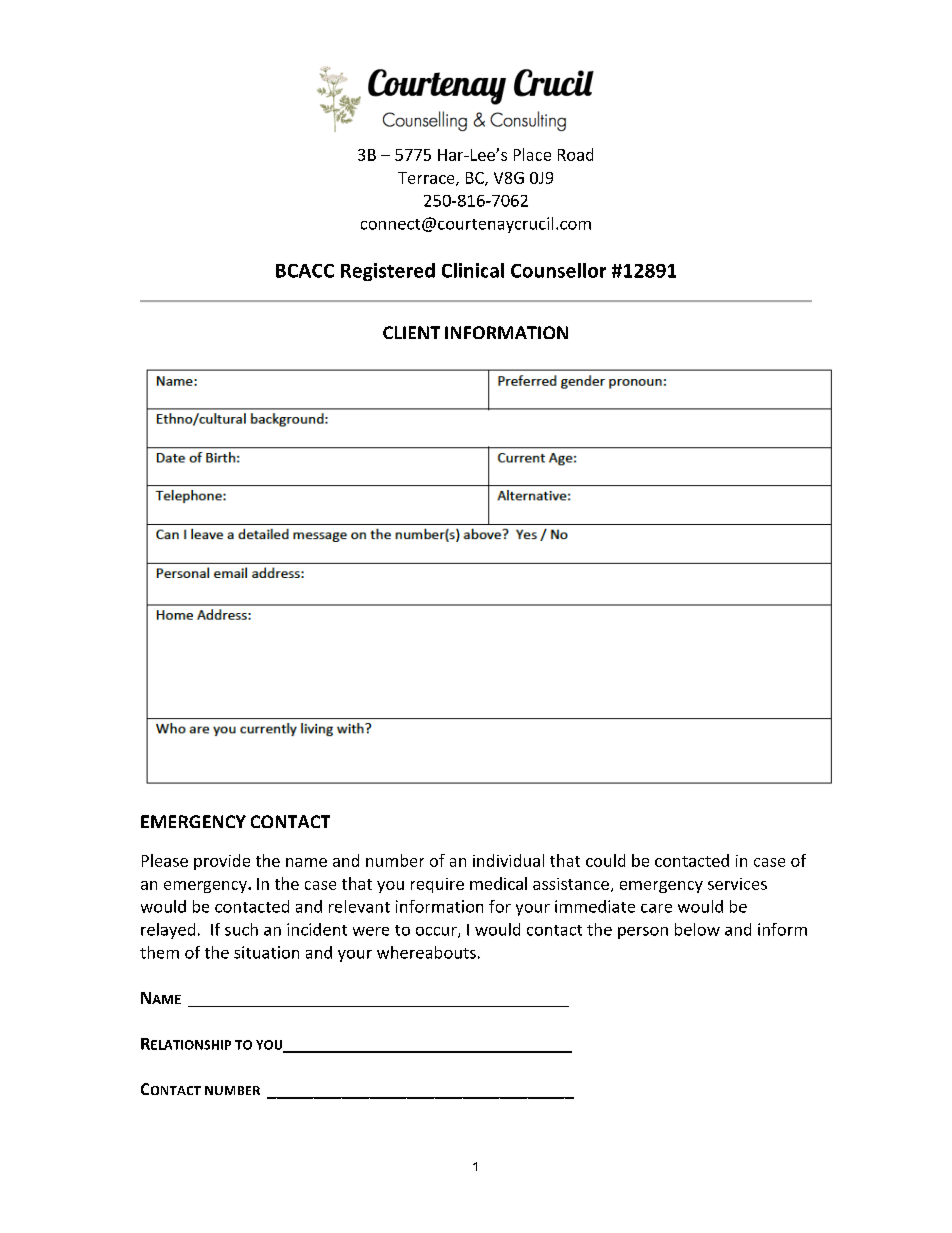  What do you see at coordinates (575, 154) in the screenshot?
I see `Road` at bounding box center [575, 154].
